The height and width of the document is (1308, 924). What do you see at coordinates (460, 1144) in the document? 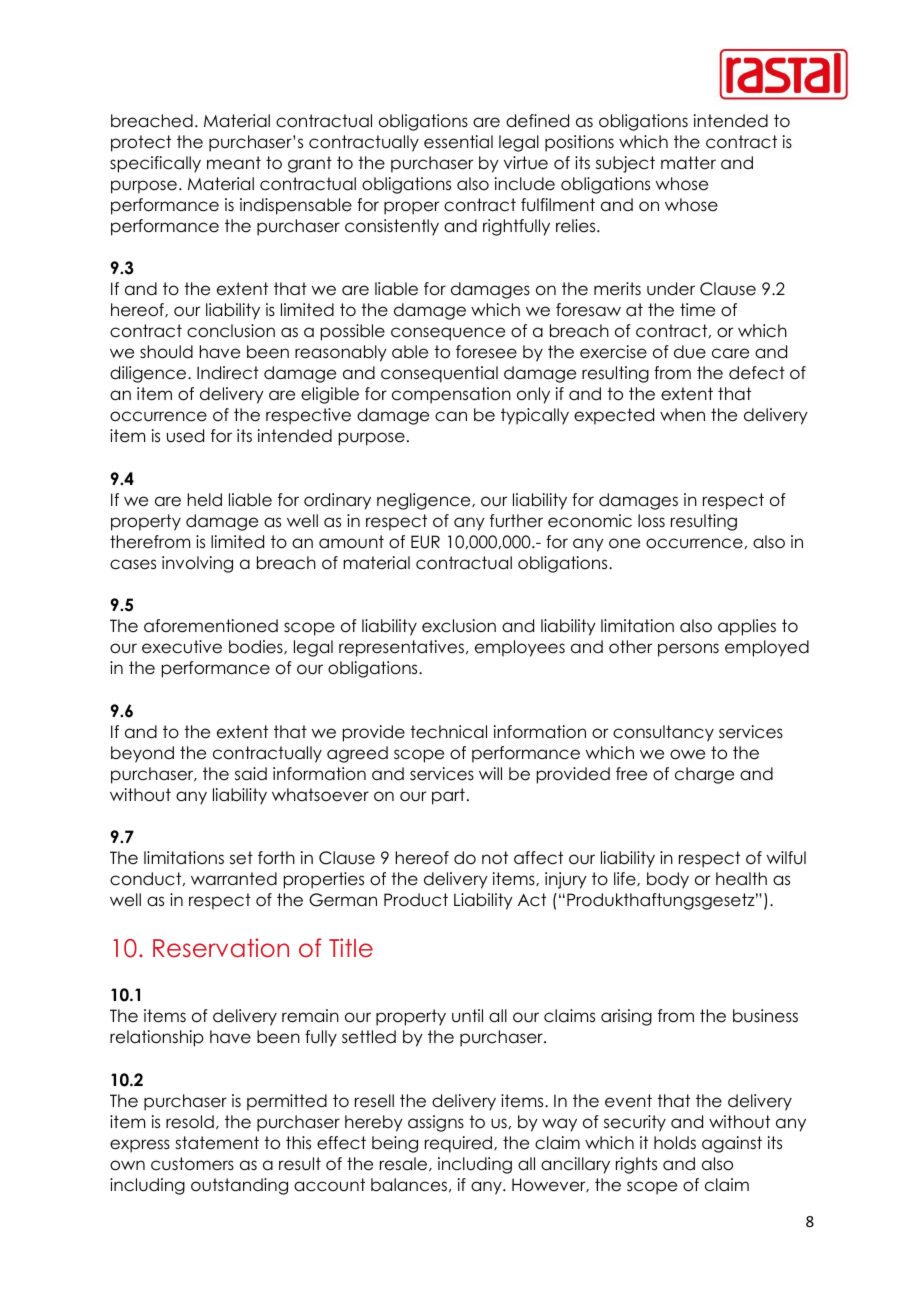
I see `required` at bounding box center [460, 1144].
